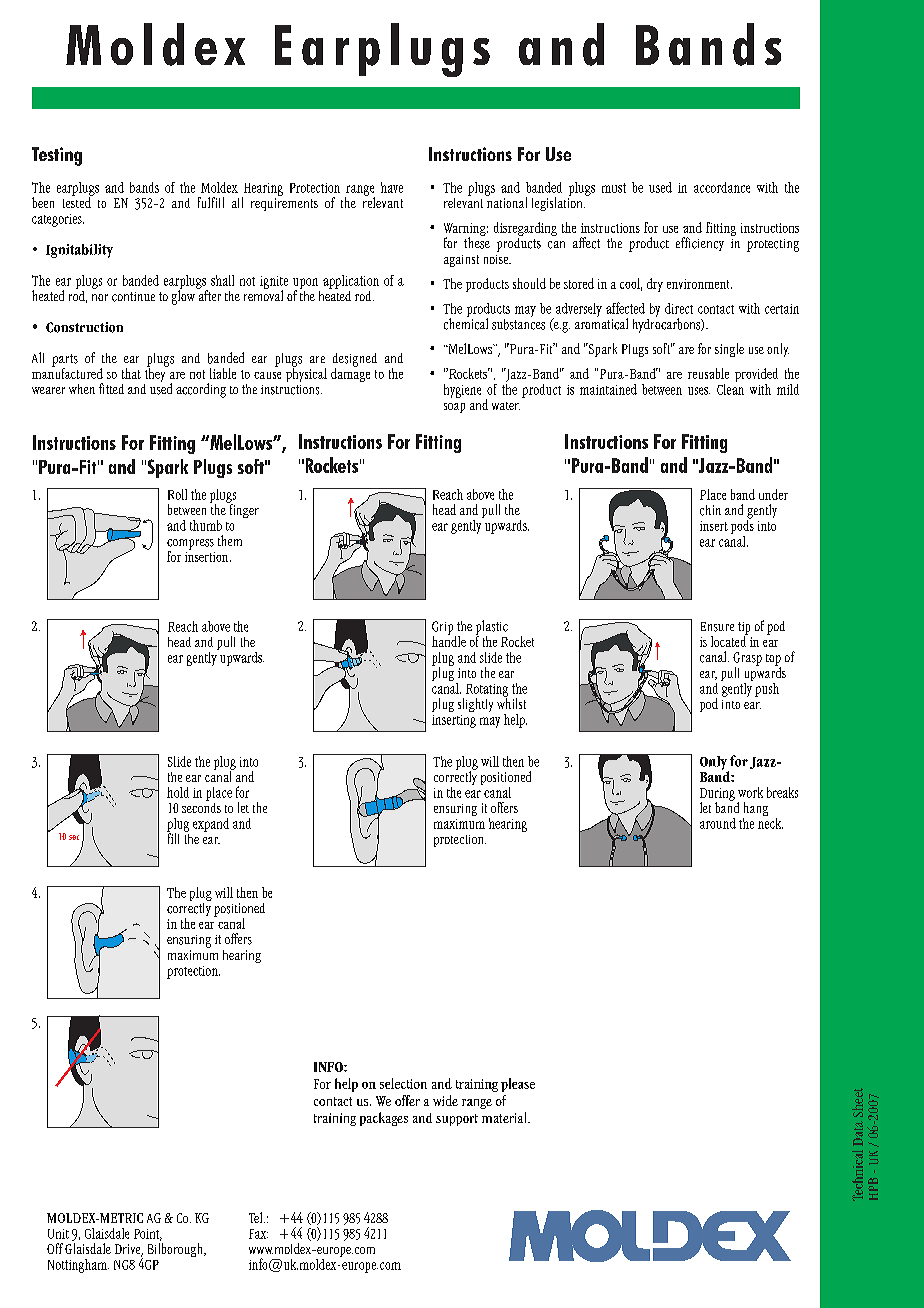 This screenshot has width=924, height=1308. What do you see at coordinates (78, 201) in the screenshot?
I see `tested` at bounding box center [78, 201].
